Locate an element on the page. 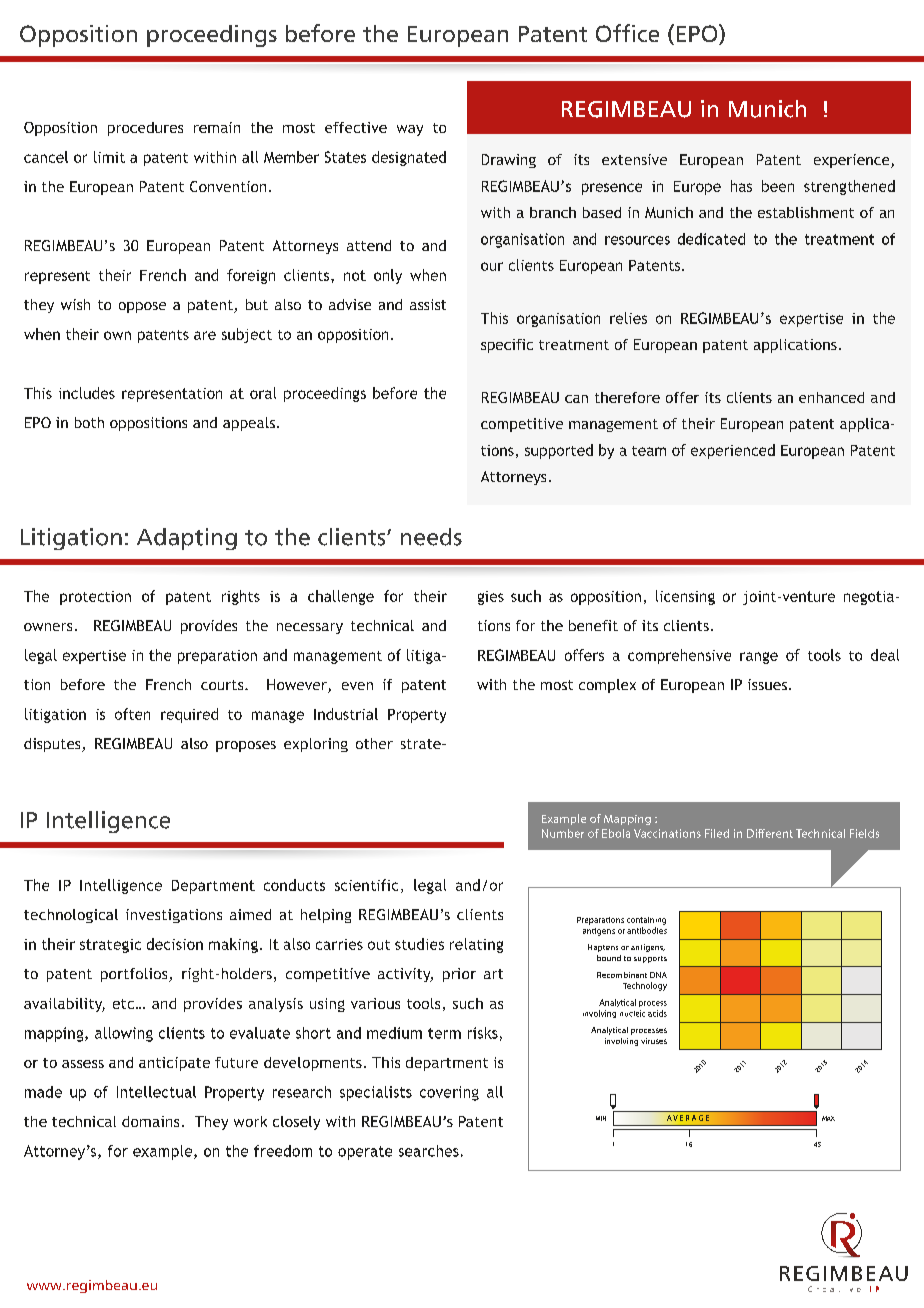 The width and height of the page is (924, 1308). assist is located at coordinates (428, 304).
